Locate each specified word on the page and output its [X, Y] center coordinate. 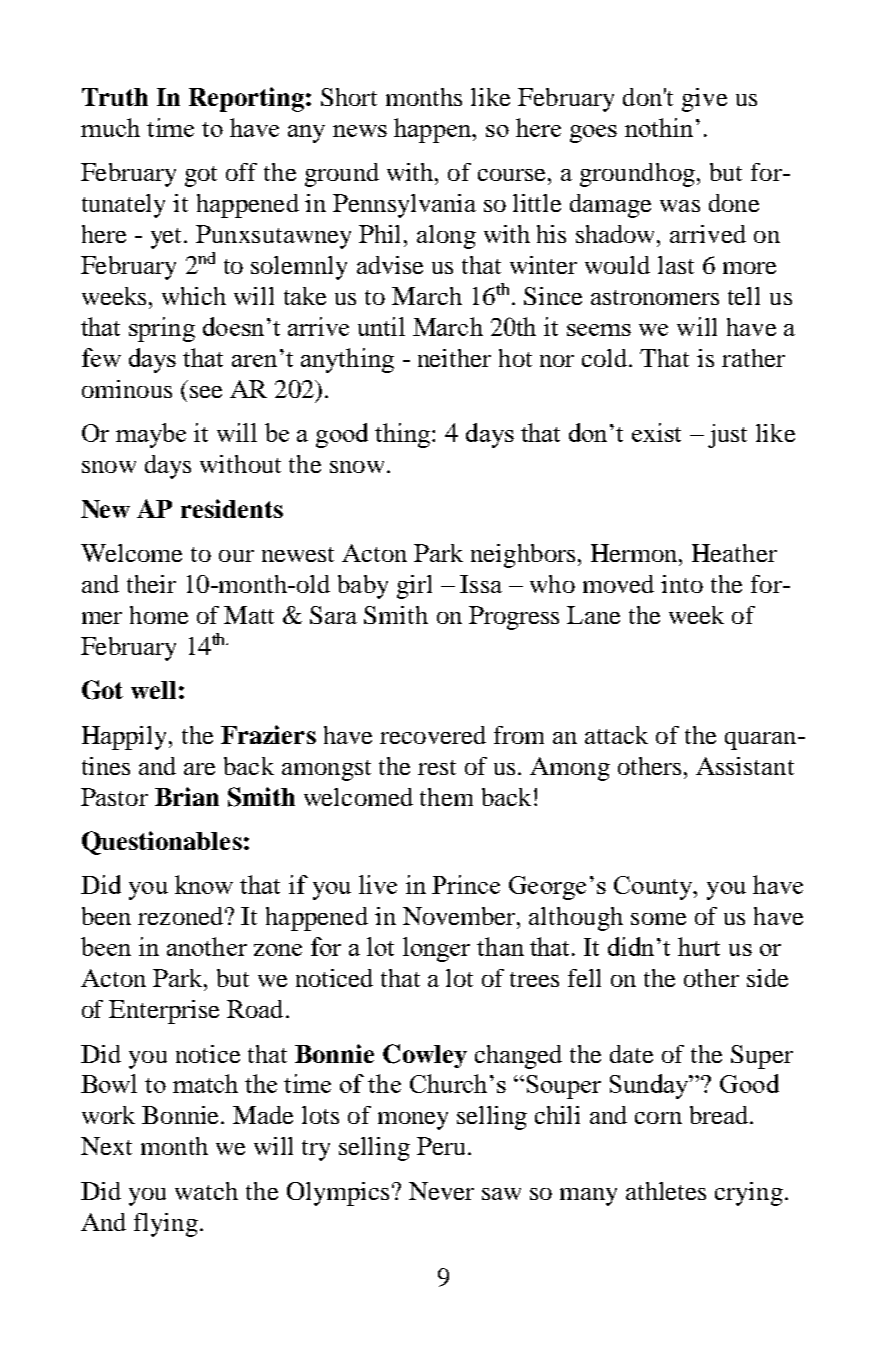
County [654, 888]
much [110, 127]
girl [414, 587]
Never [441, 1191]
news [360, 131]
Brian [187, 796]
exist [656, 432]
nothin [659, 127]
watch [206, 1191]
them [446, 797]
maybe [151, 435]
